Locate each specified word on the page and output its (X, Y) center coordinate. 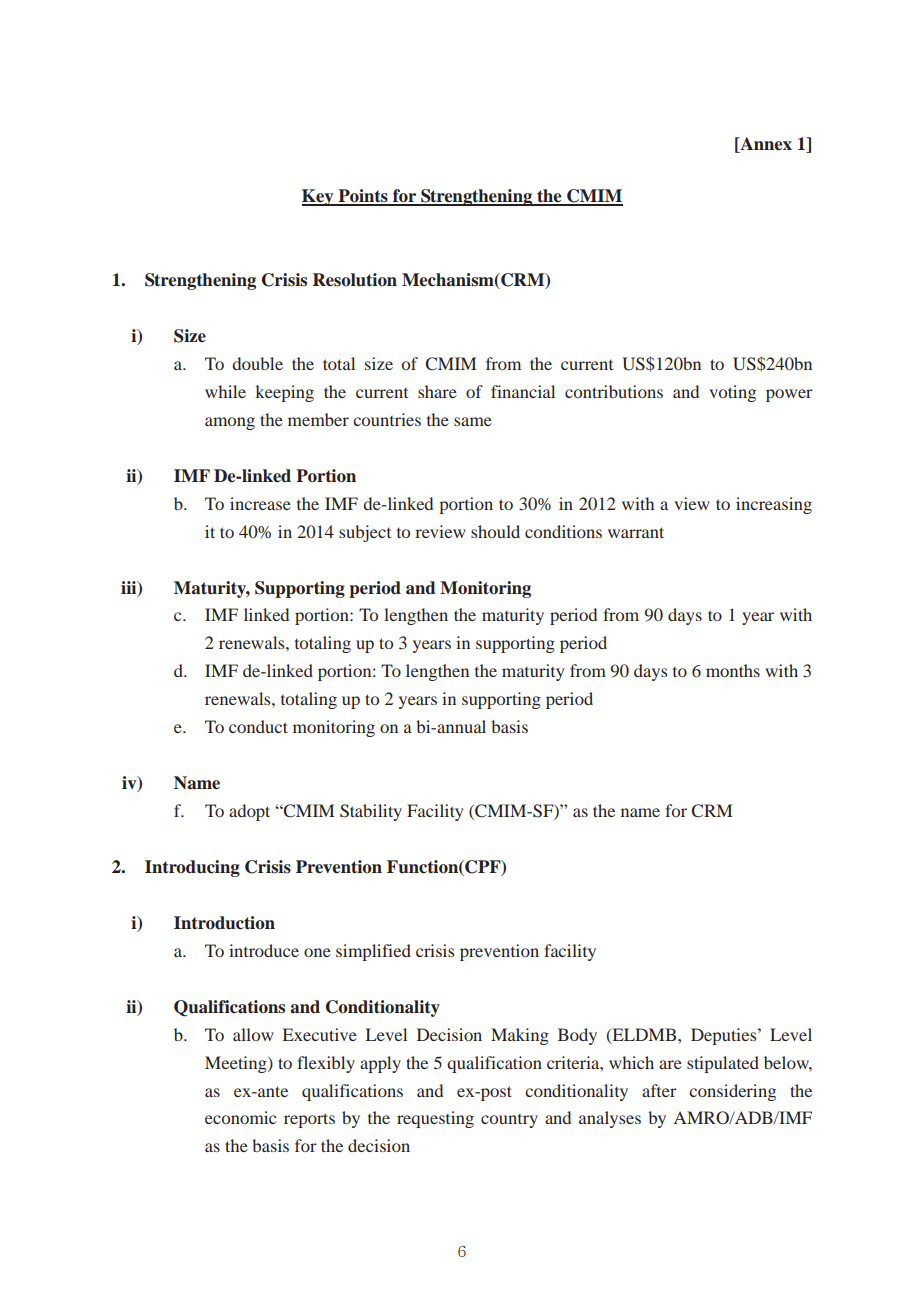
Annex (765, 144)
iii (130, 588)
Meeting (237, 1064)
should (495, 531)
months (733, 670)
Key (319, 197)
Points (363, 197)
